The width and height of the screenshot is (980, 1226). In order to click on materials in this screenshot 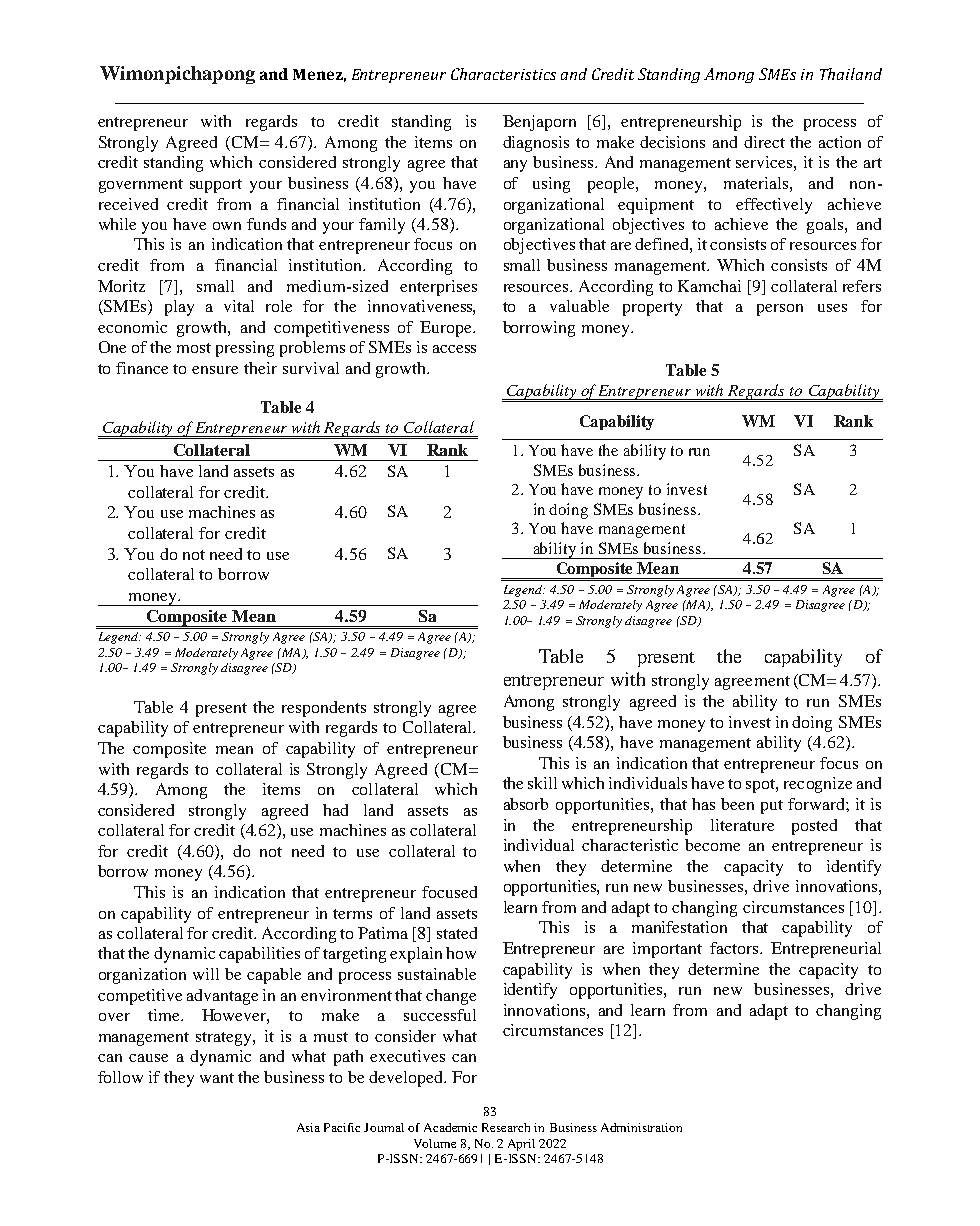, I will do `click(757, 183)`.
